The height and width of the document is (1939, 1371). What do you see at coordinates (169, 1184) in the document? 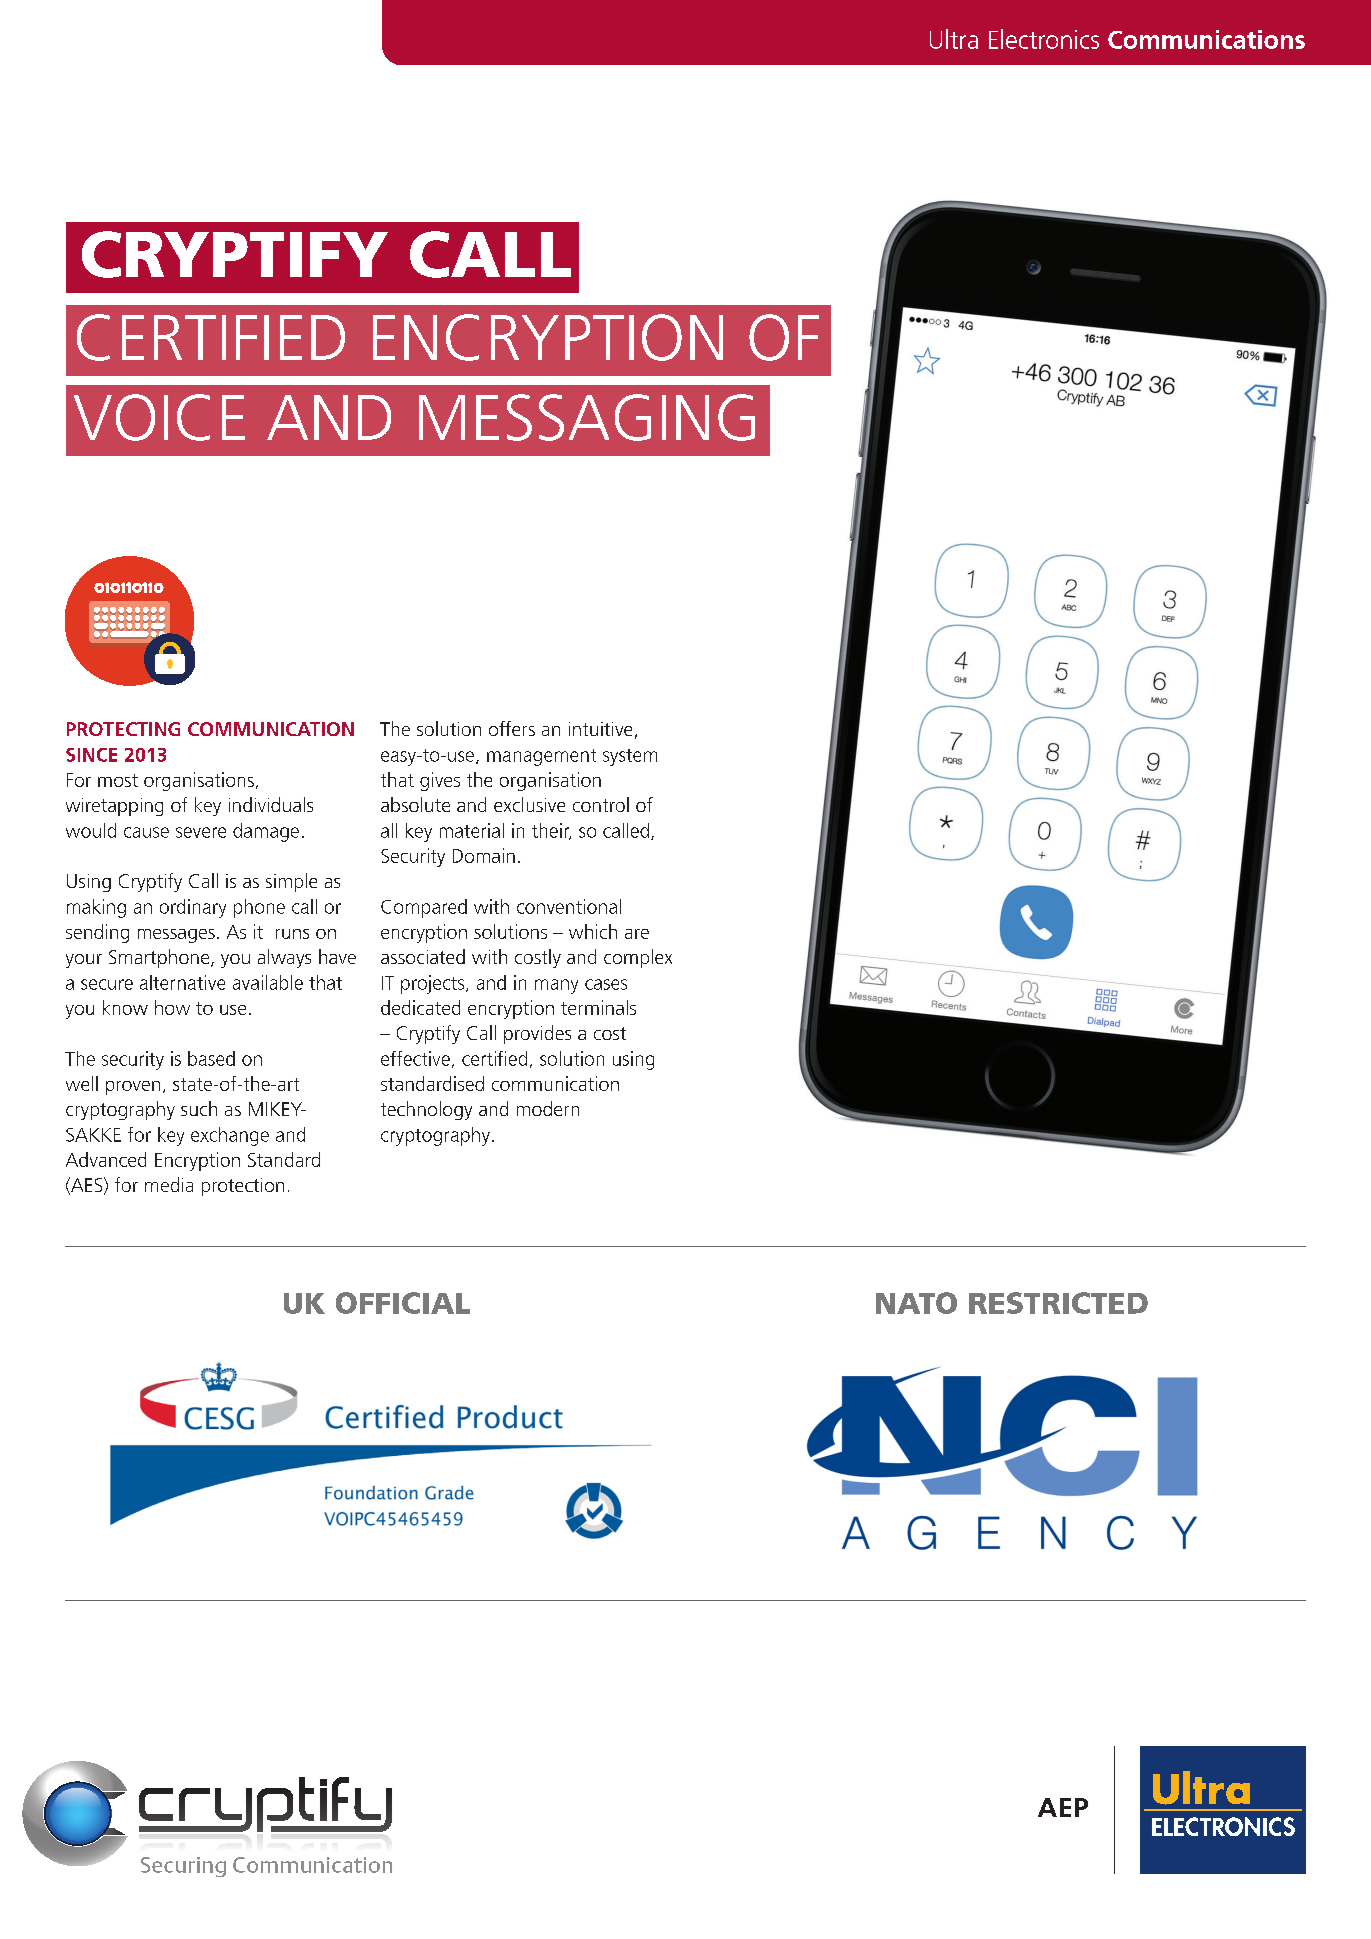
I see `media` at bounding box center [169, 1184].
